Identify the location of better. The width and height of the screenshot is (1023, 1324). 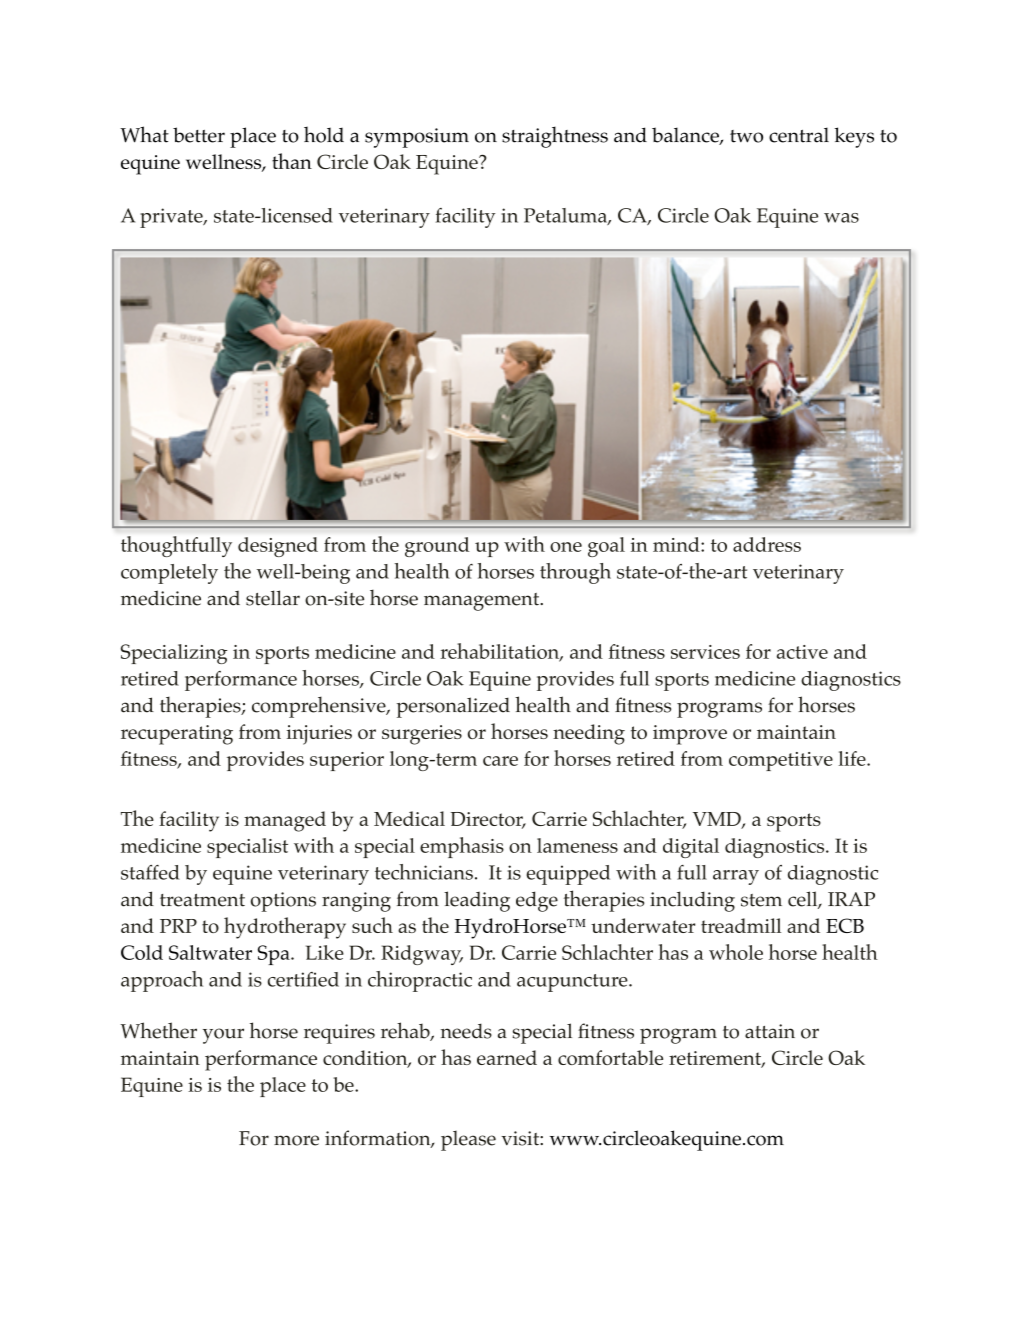
(199, 135).
